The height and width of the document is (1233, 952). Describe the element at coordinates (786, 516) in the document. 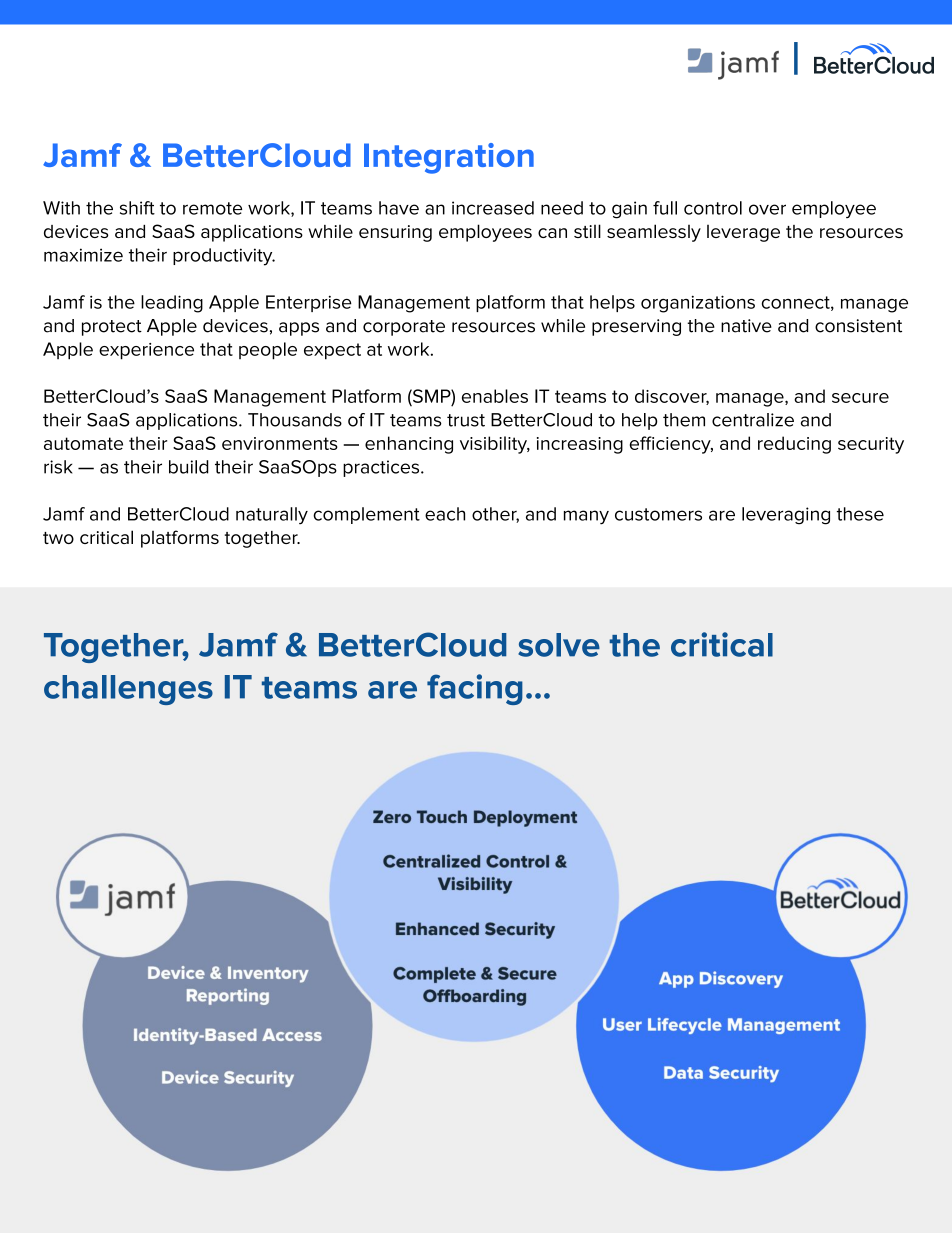

I see `leveraging` at that location.
